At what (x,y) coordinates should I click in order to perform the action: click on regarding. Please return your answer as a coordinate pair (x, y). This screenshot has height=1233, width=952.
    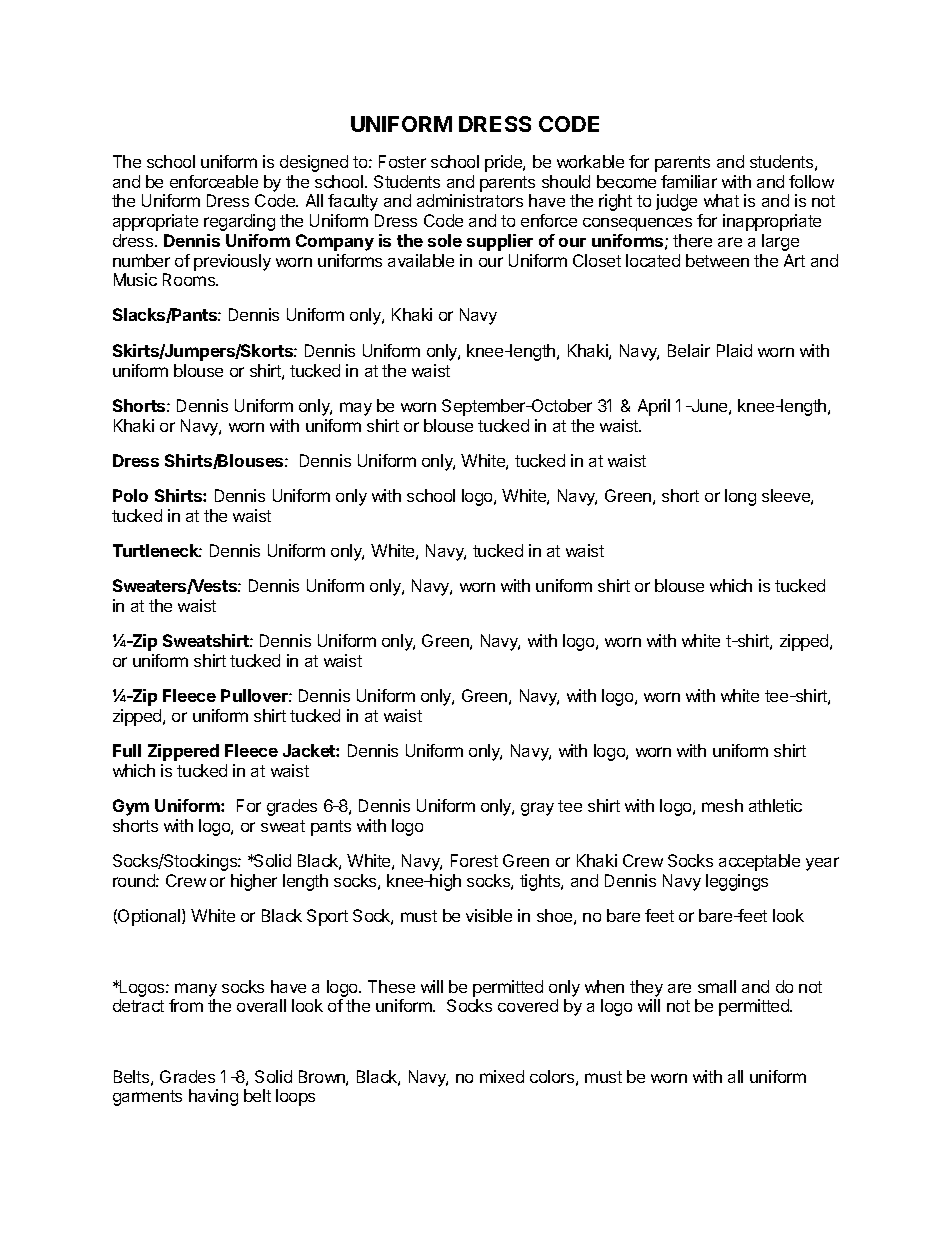
    Looking at the image, I should click on (239, 222).
